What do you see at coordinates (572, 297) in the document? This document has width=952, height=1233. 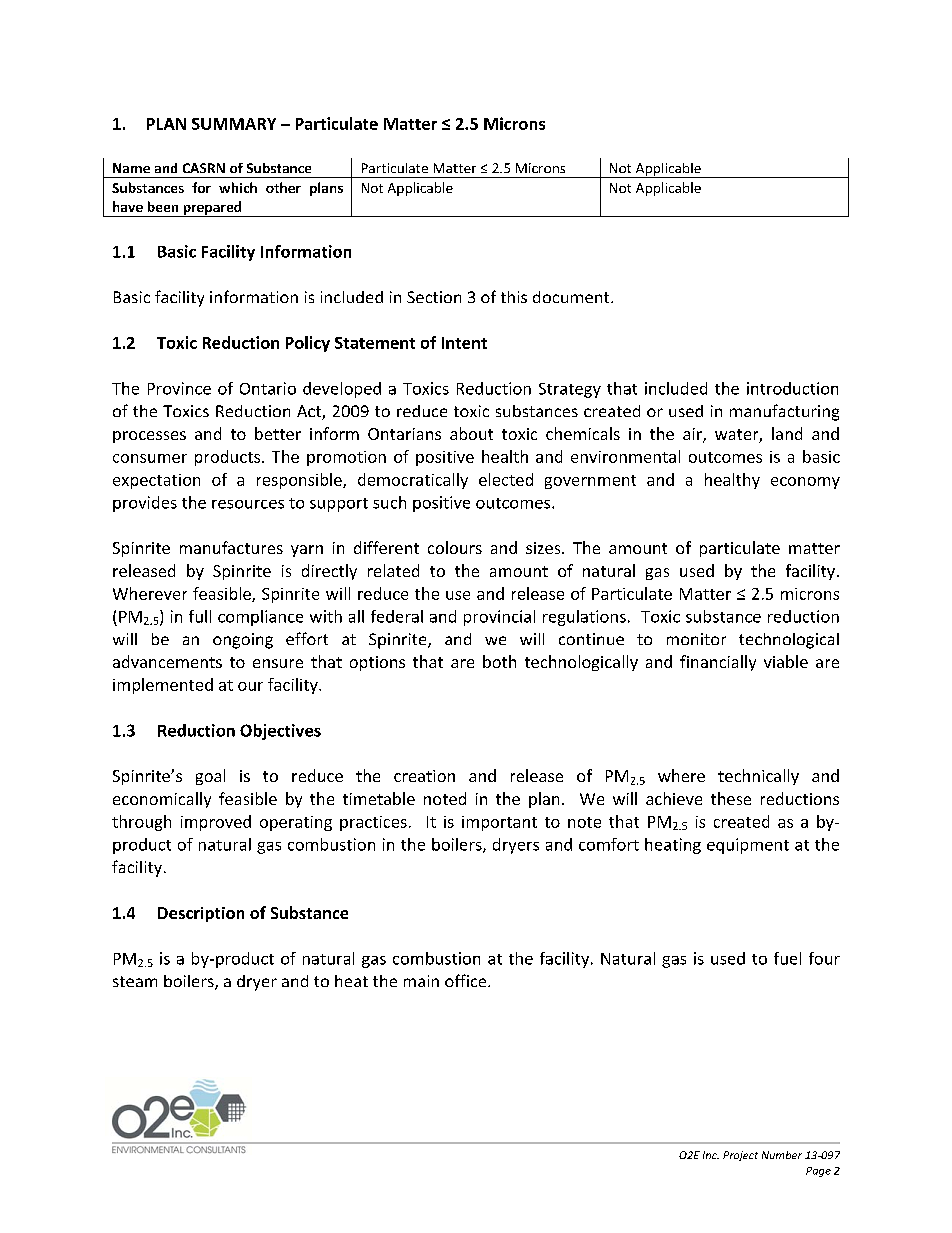 I see `document` at bounding box center [572, 297].
